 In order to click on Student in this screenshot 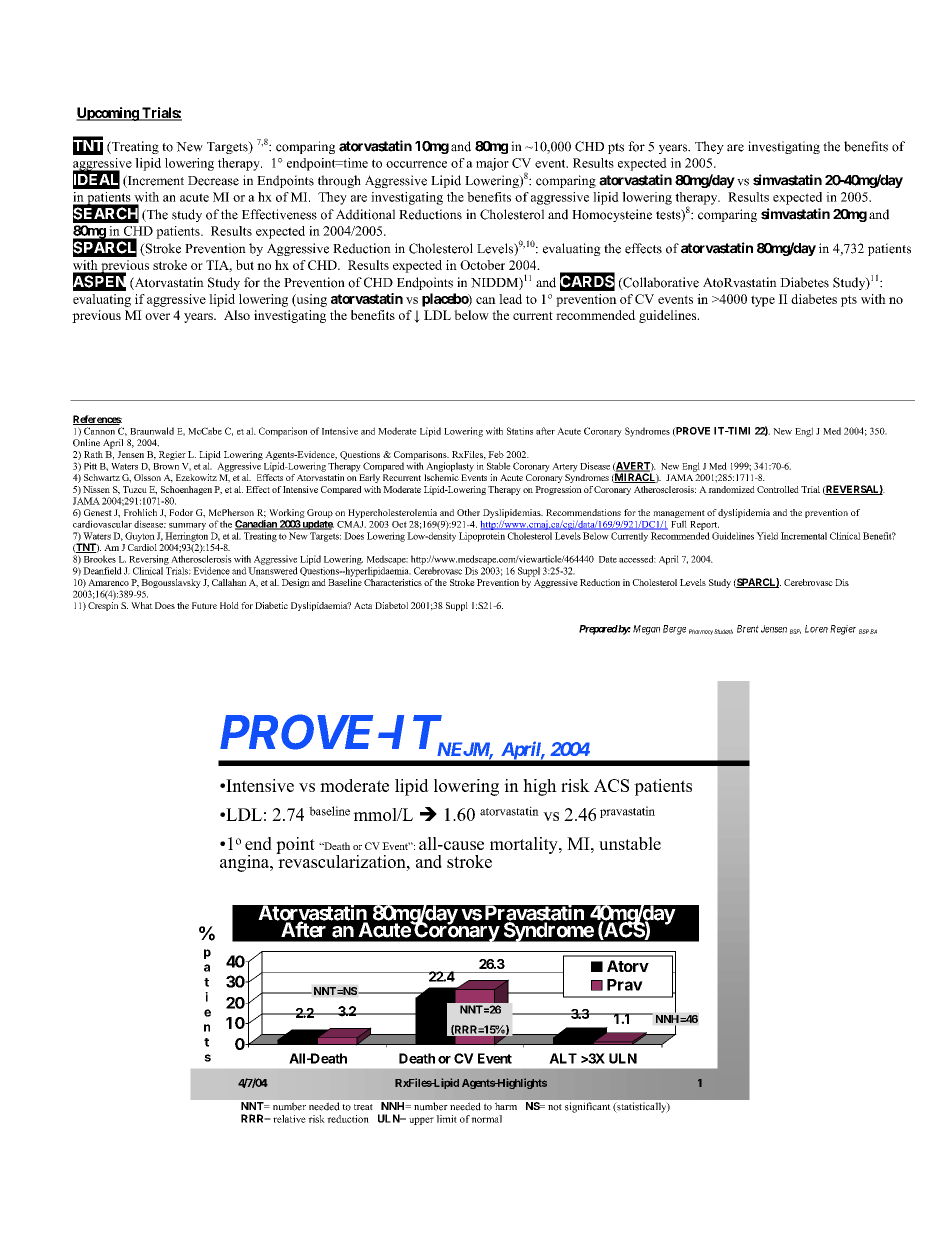, I will do `click(723, 631)`.
